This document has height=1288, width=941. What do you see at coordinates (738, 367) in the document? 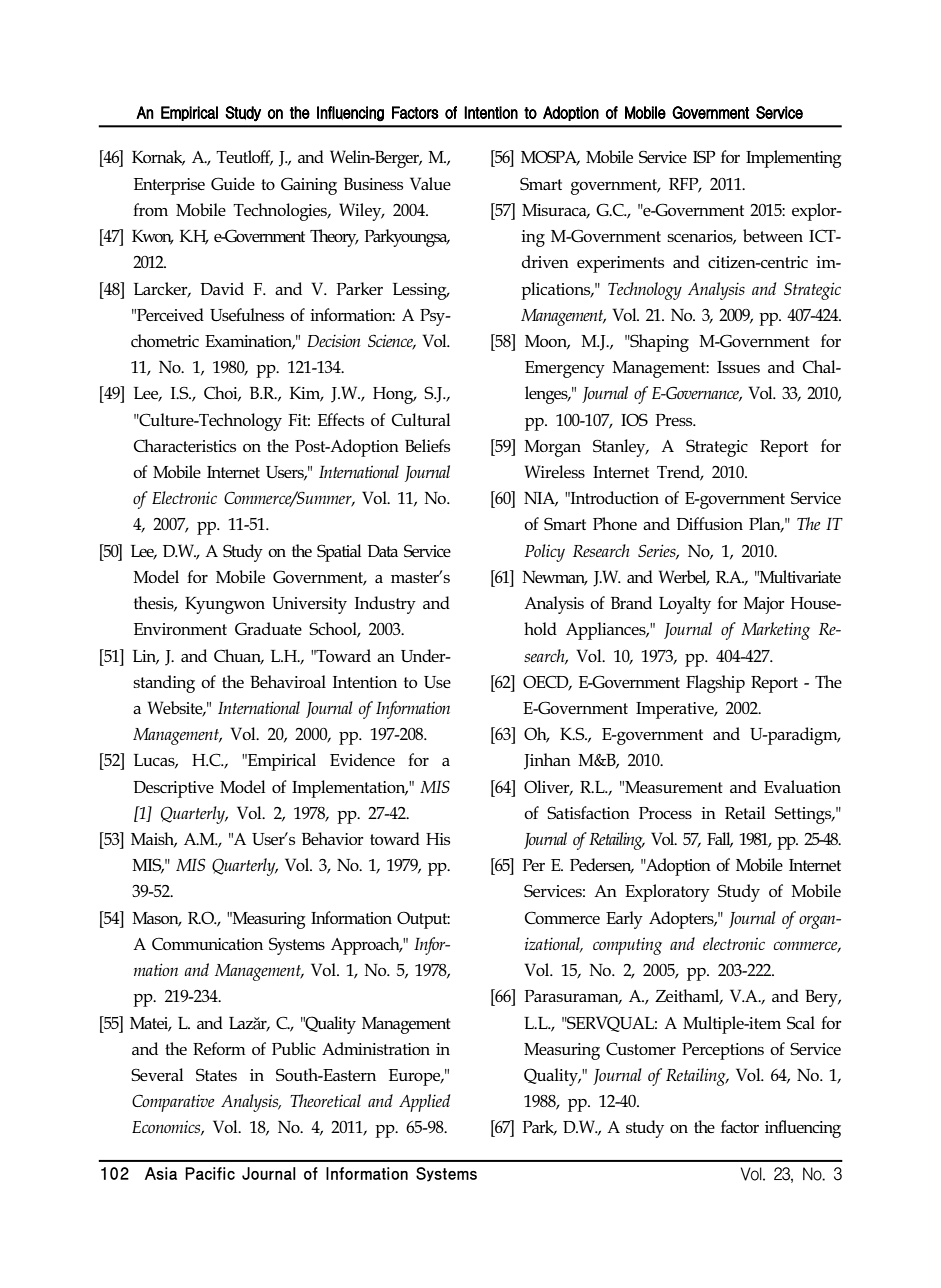
I see `Issues` at bounding box center [738, 367].
